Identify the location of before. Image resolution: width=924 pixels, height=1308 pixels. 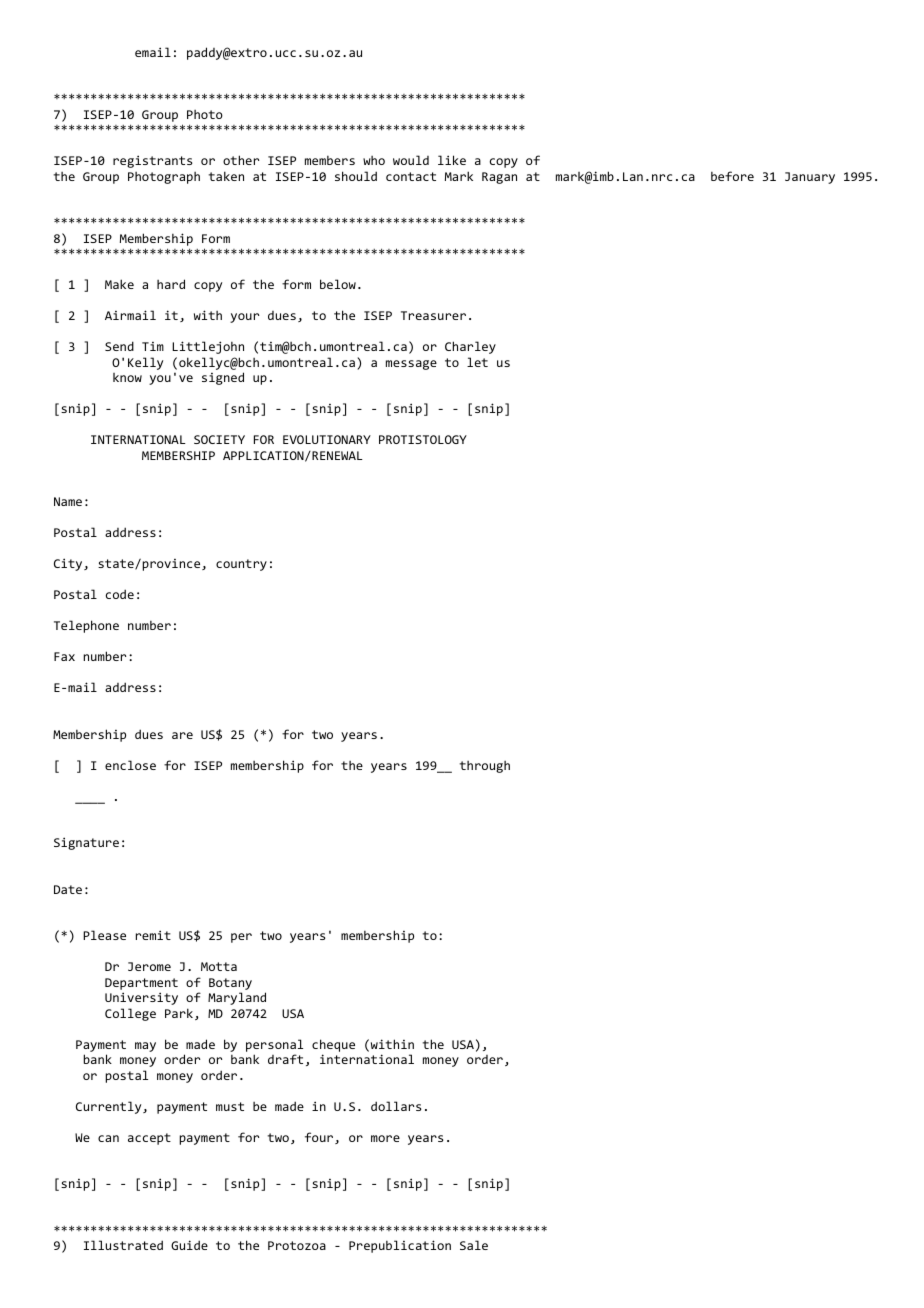
(732, 176).
